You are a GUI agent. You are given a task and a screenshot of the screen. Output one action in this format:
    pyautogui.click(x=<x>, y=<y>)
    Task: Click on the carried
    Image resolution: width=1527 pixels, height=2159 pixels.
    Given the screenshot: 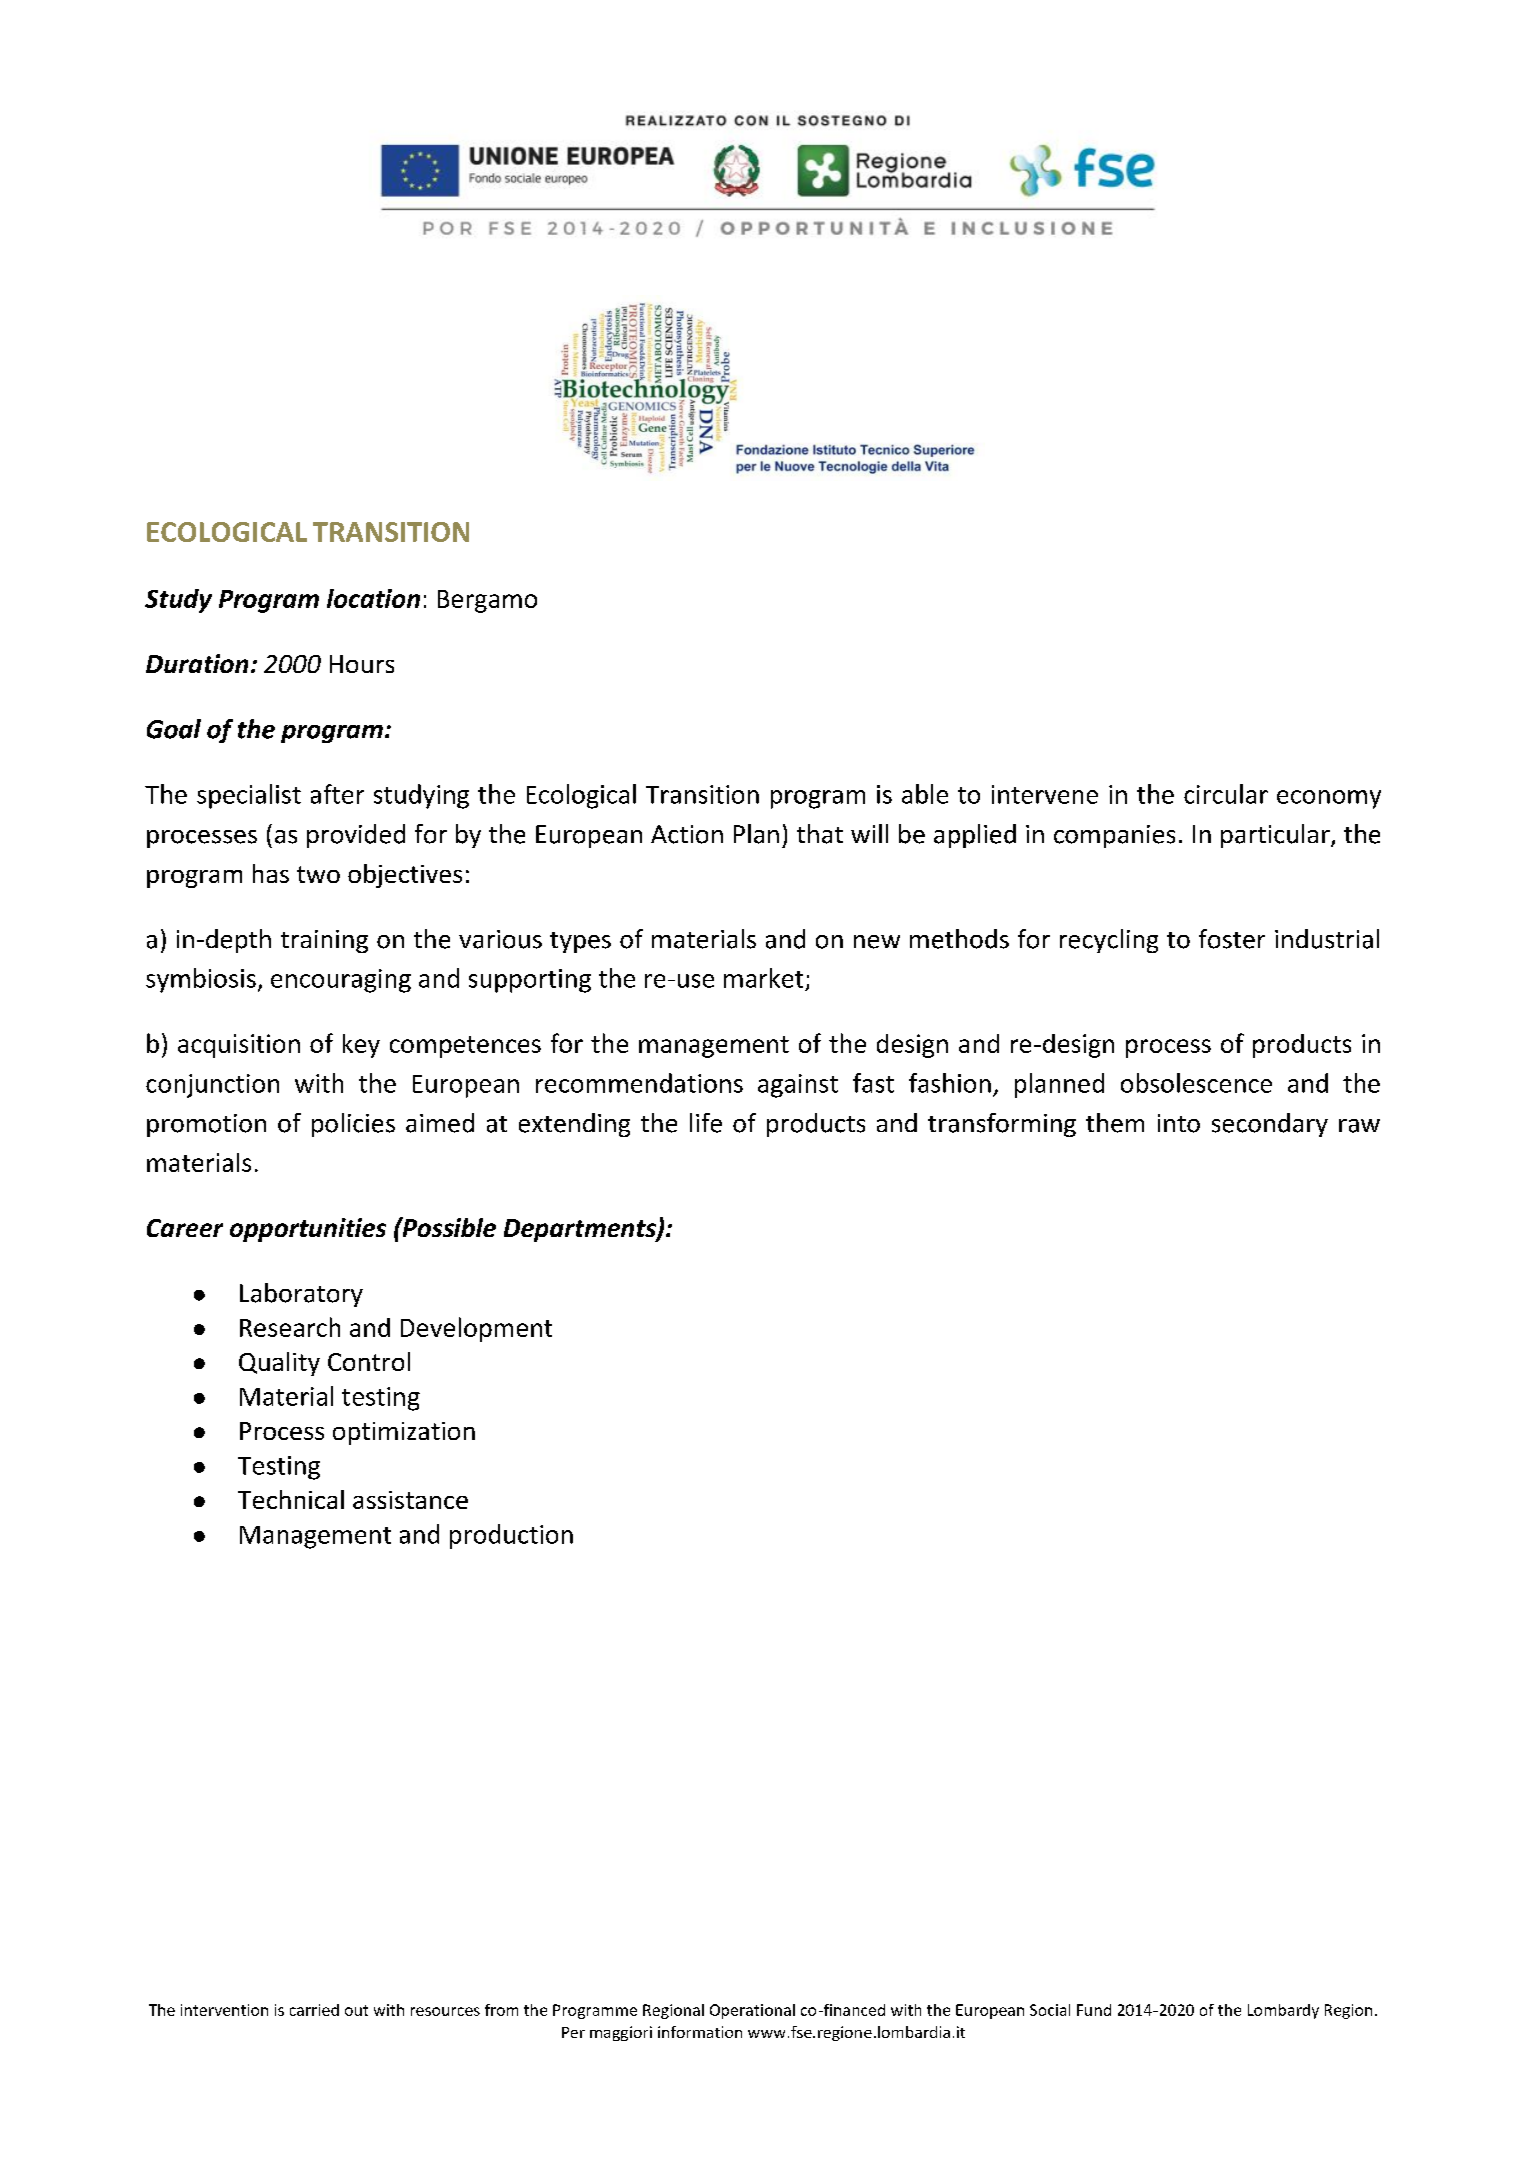 What is the action you would take?
    pyautogui.click(x=314, y=2010)
